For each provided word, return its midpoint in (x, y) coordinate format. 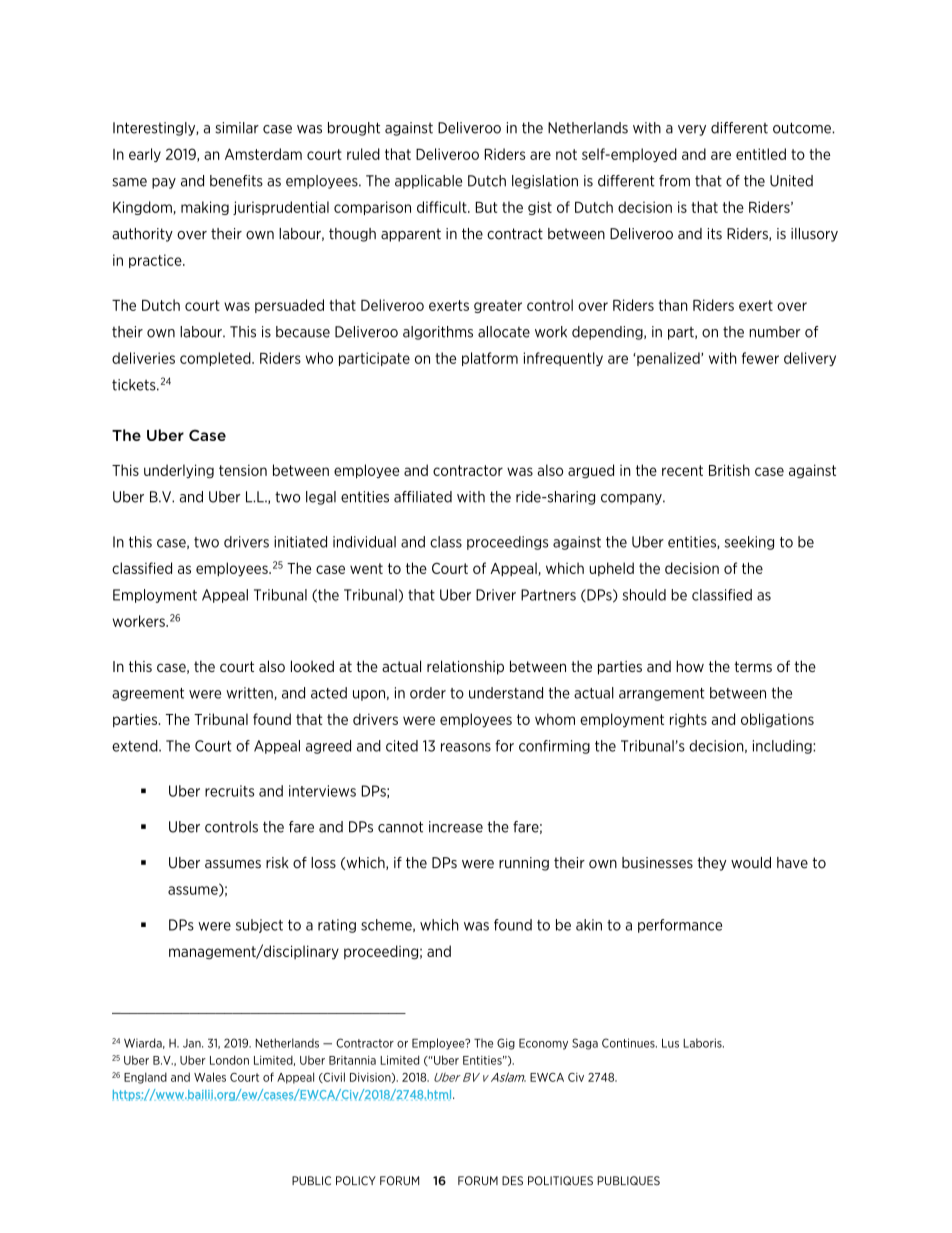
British (729, 470)
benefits (236, 181)
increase (456, 827)
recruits (229, 791)
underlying (179, 471)
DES (512, 1181)
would (751, 863)
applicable (428, 182)
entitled (761, 154)
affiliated (423, 497)
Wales (210, 1077)
